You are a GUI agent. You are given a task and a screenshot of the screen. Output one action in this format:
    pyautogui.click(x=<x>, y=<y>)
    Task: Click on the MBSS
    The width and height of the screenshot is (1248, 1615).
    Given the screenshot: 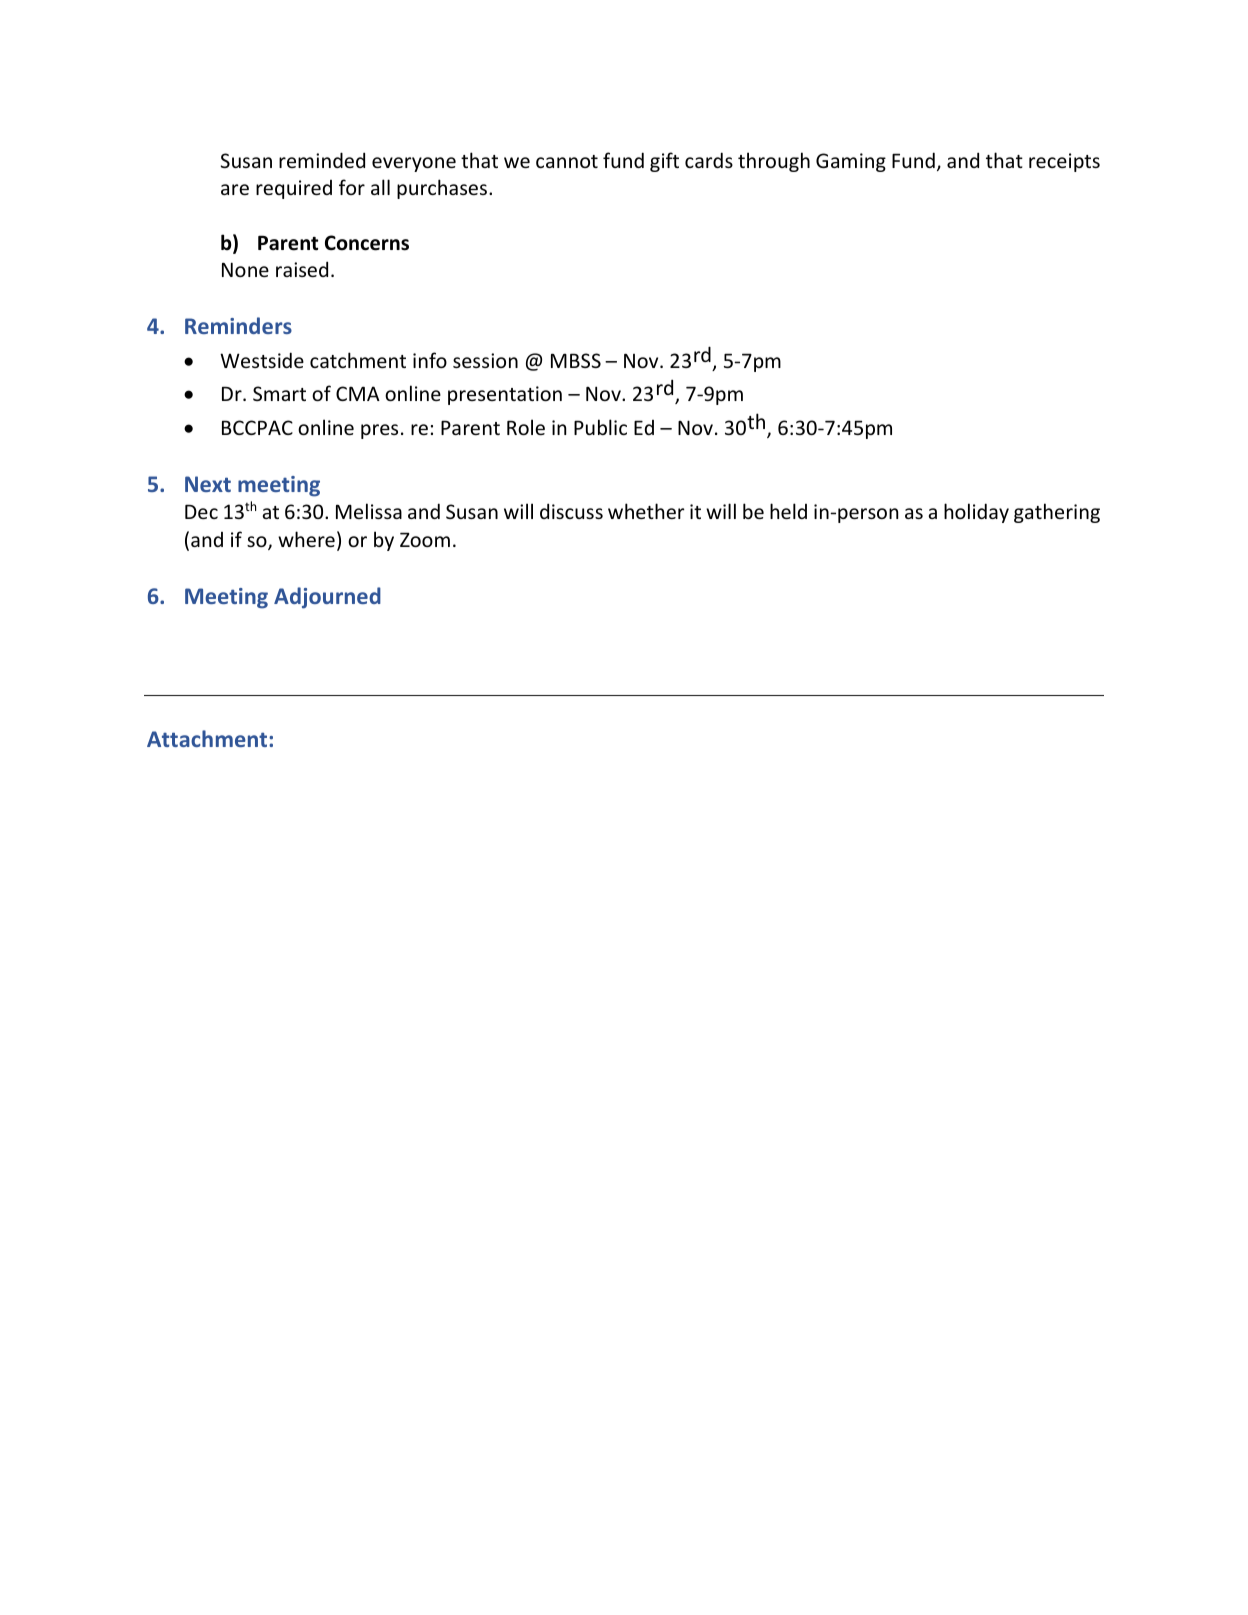 What is the action you would take?
    pyautogui.click(x=576, y=360)
